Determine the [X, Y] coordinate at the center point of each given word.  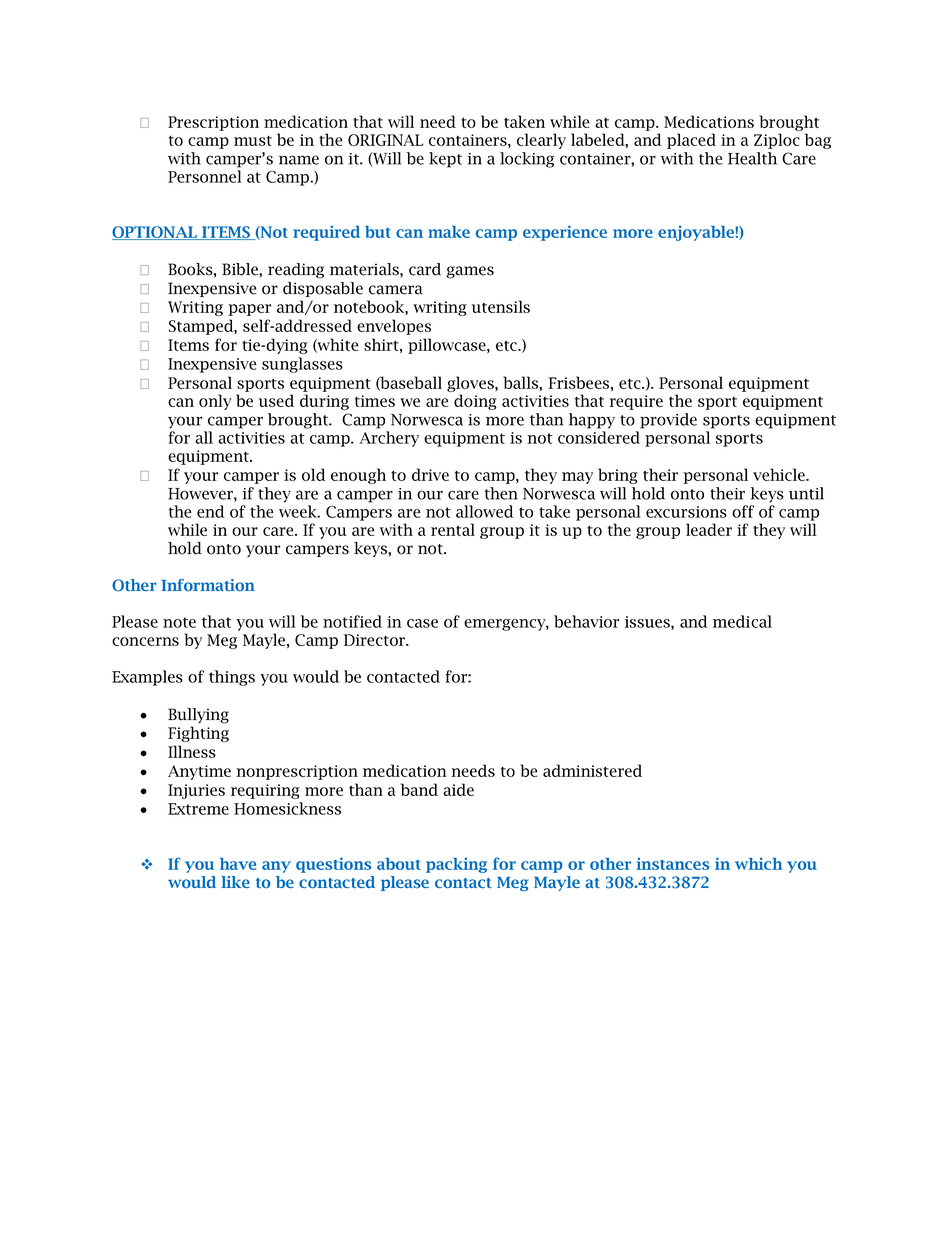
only [215, 402]
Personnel [205, 176]
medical [742, 621]
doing [475, 402]
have [238, 863]
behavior [586, 621]
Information [208, 585]
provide [668, 421]
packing [456, 865]
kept [445, 160]
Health [752, 158]
